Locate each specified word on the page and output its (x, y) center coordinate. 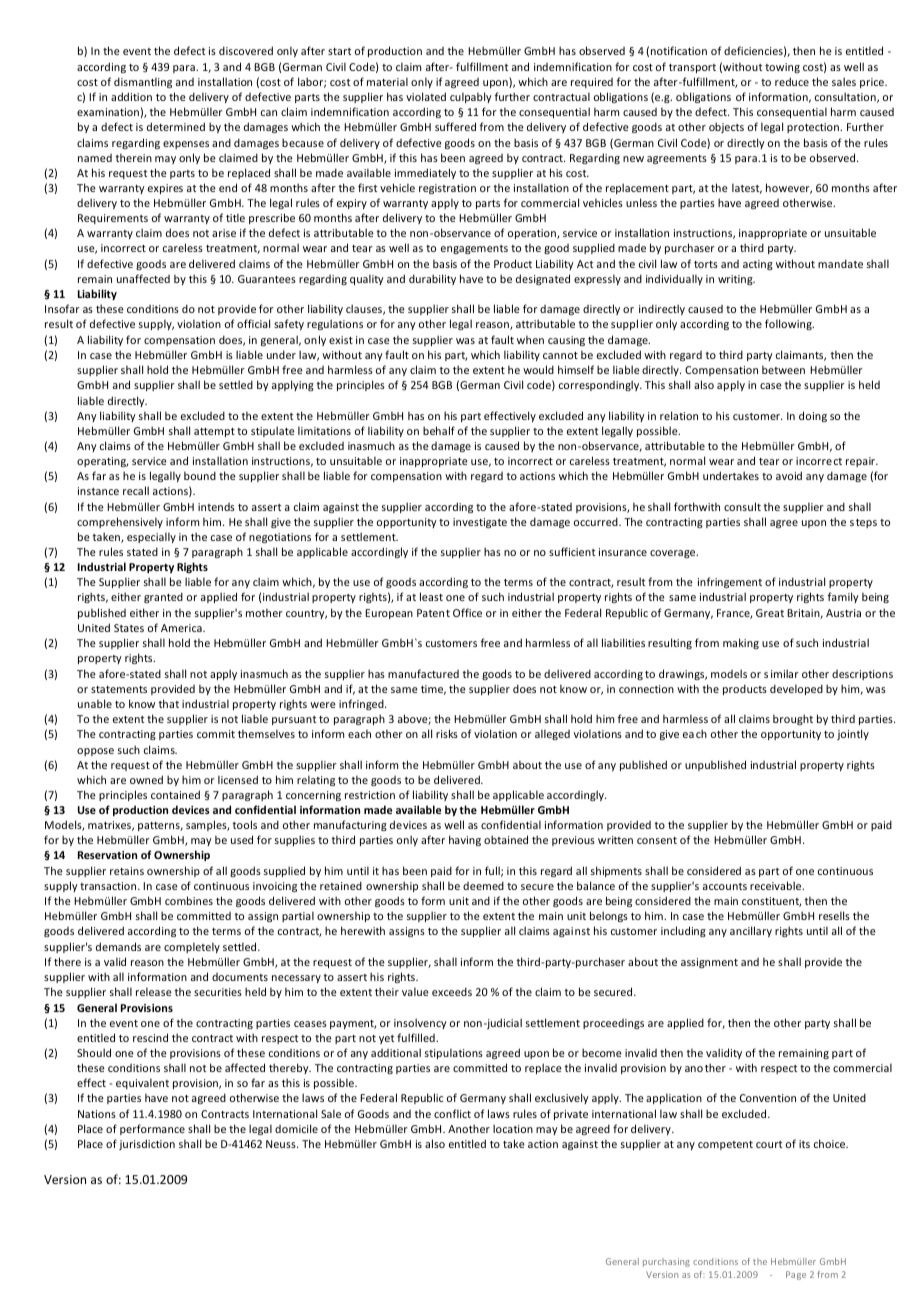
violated (426, 96)
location (513, 1128)
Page (796, 1275)
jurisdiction (147, 1144)
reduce (792, 81)
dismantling (143, 82)
